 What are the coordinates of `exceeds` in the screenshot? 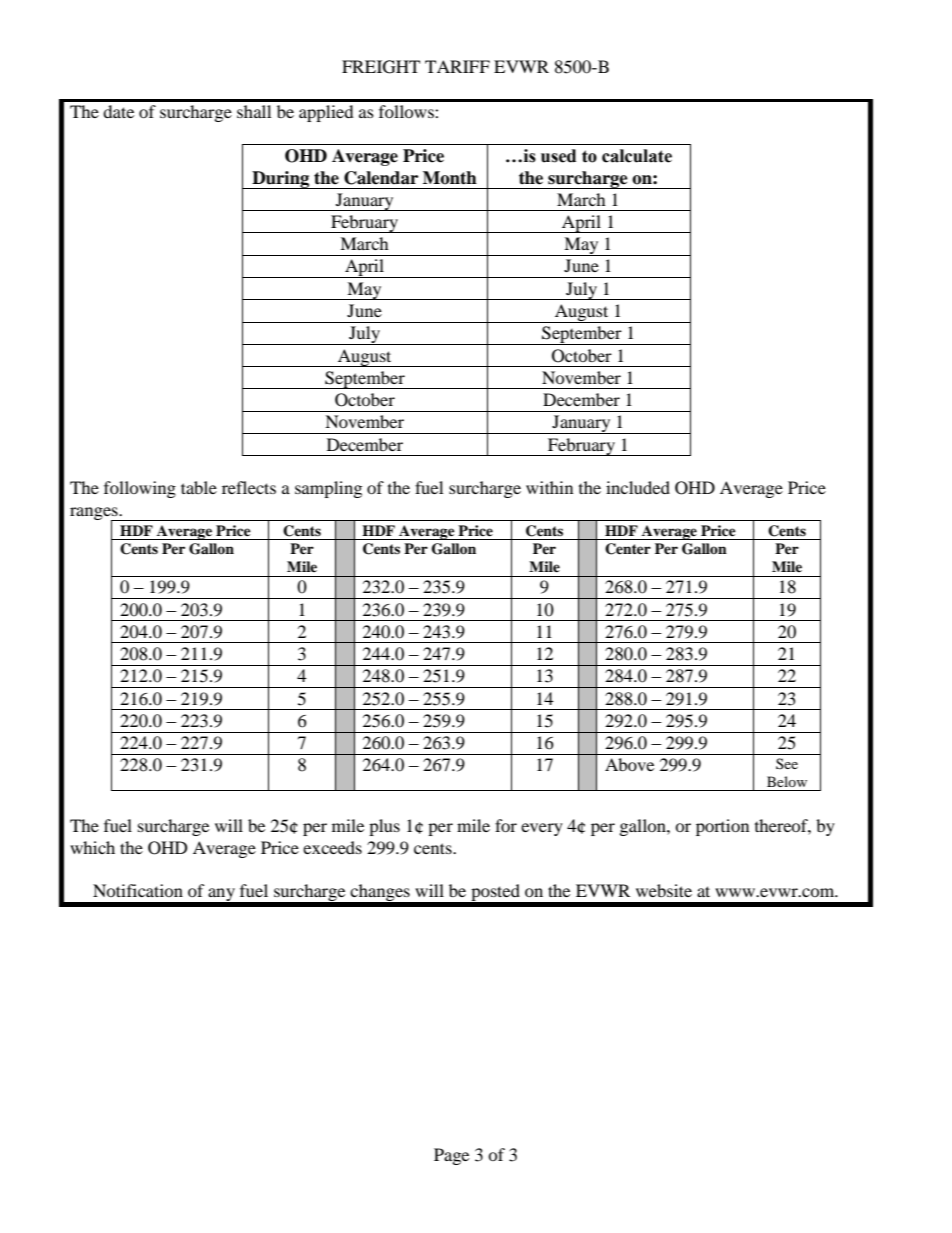 It's located at (332, 847).
